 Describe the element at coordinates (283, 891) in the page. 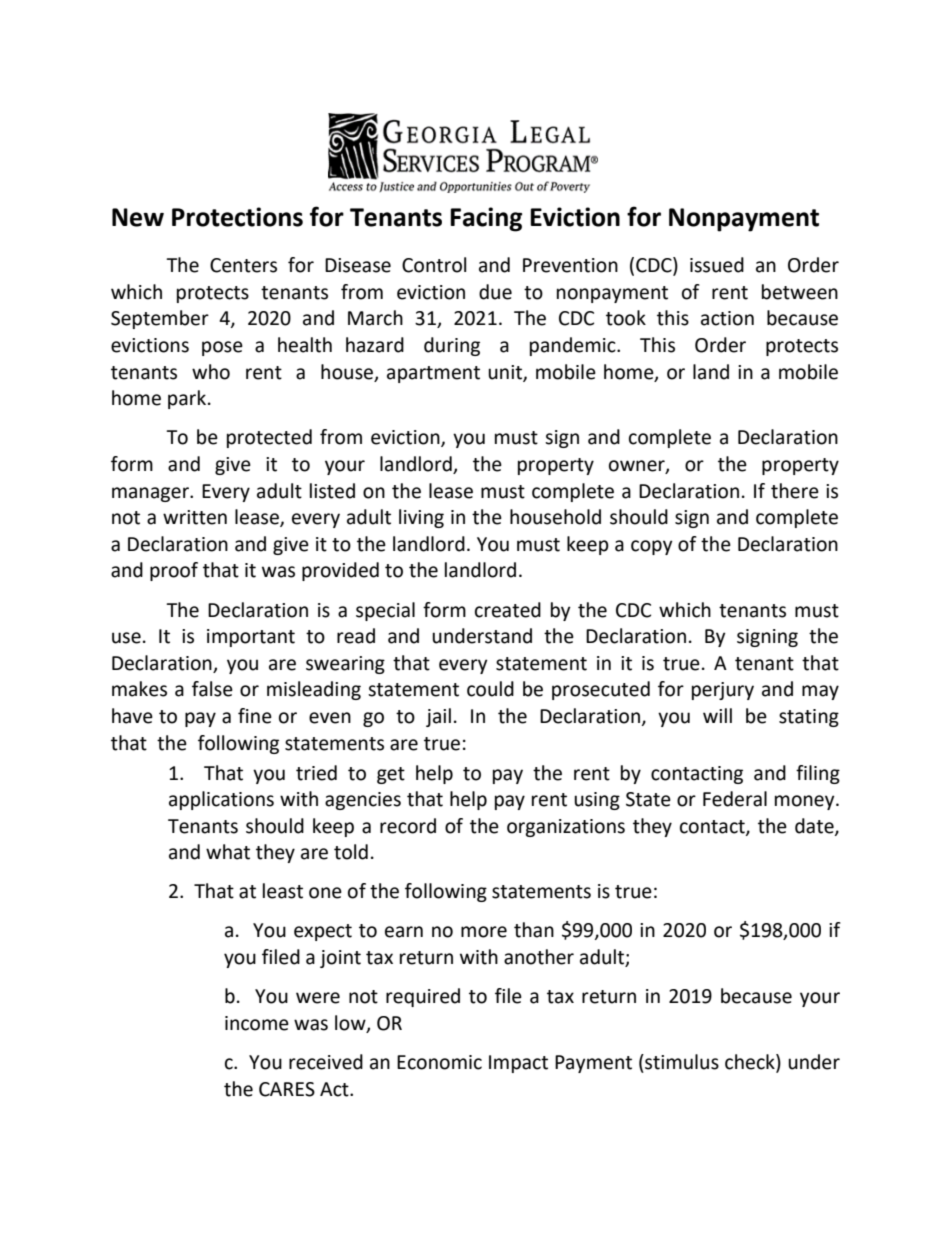

I see `least` at that location.
